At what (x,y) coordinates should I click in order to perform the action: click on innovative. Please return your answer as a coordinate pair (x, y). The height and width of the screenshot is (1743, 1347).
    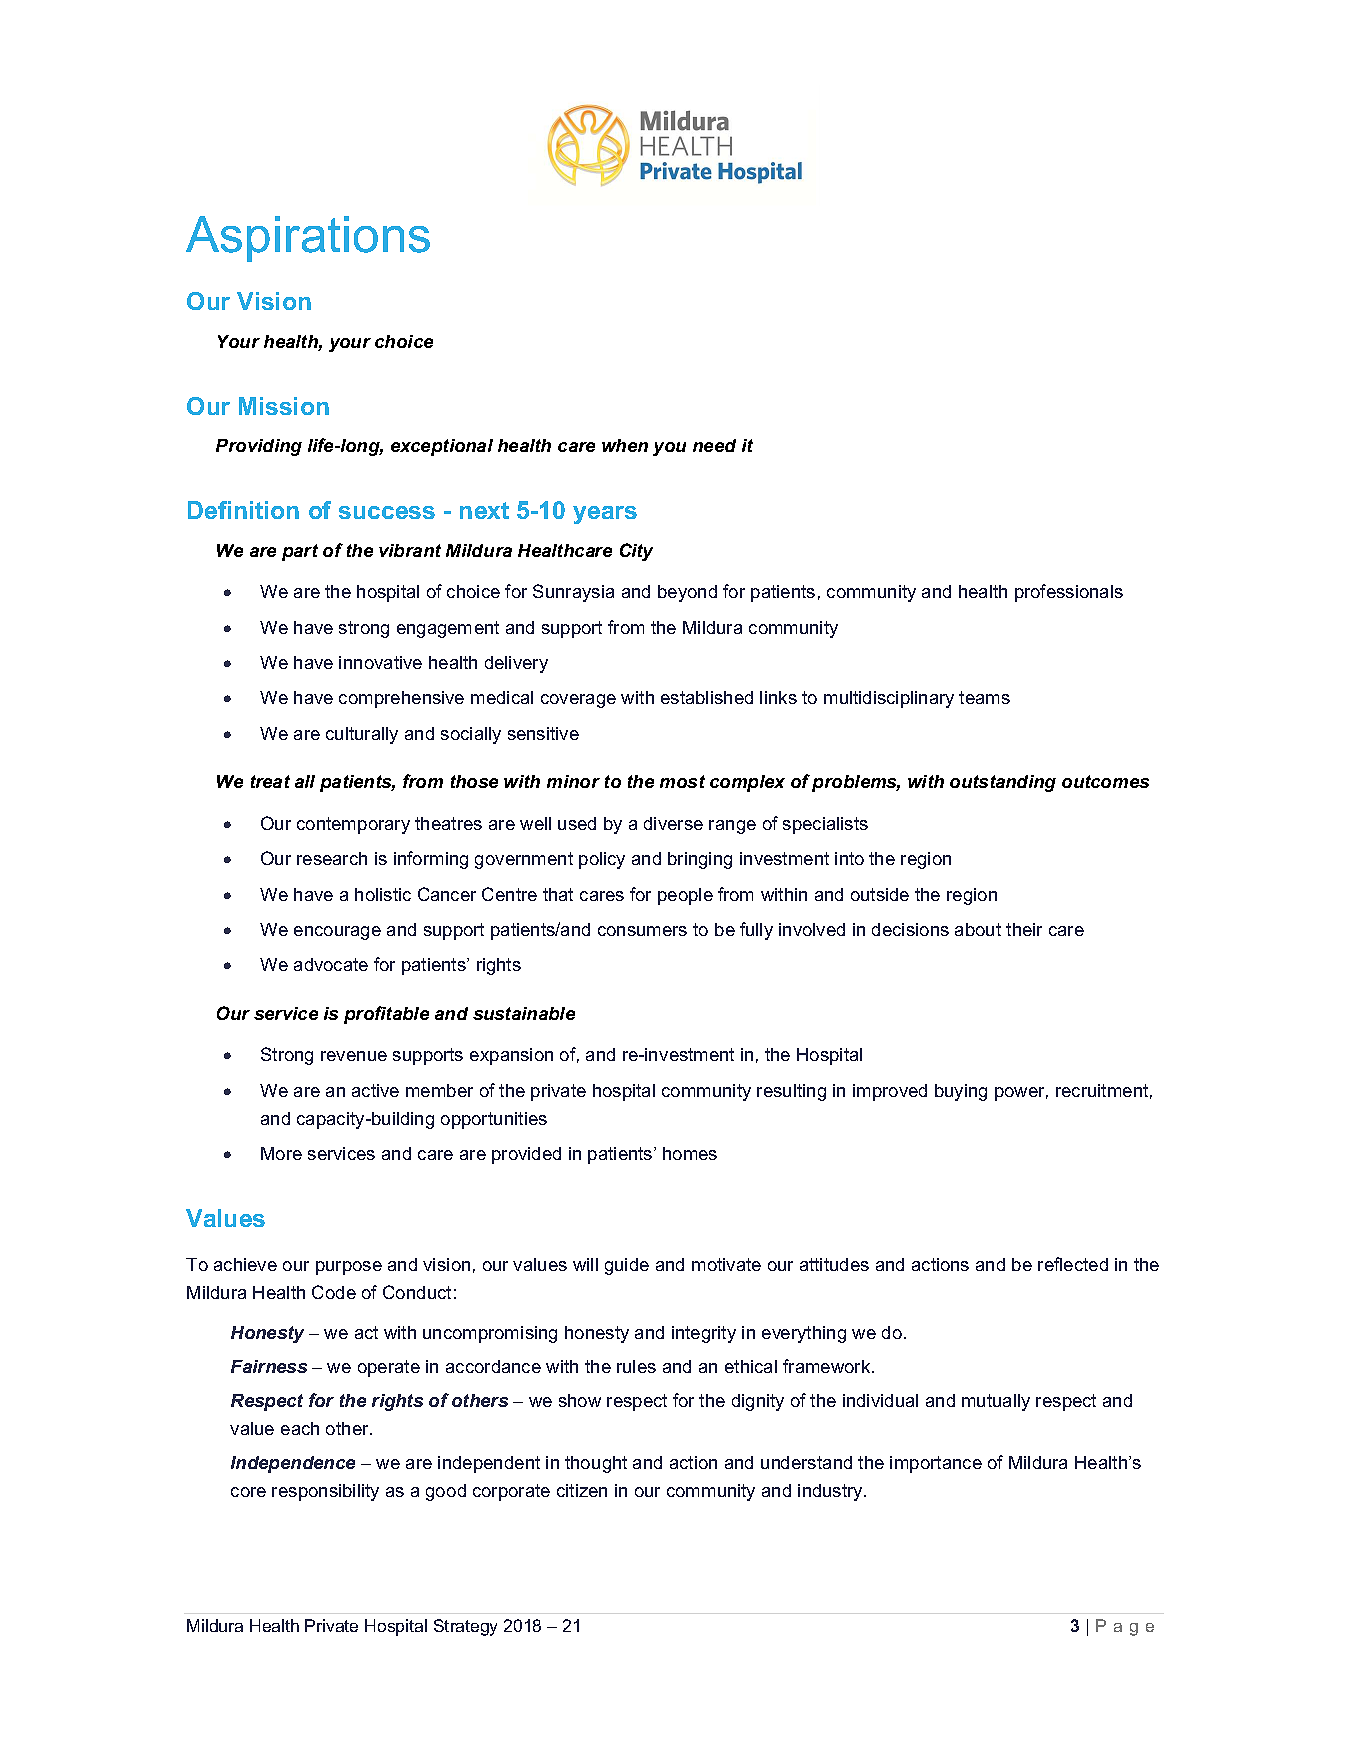
    Looking at the image, I should click on (380, 662).
